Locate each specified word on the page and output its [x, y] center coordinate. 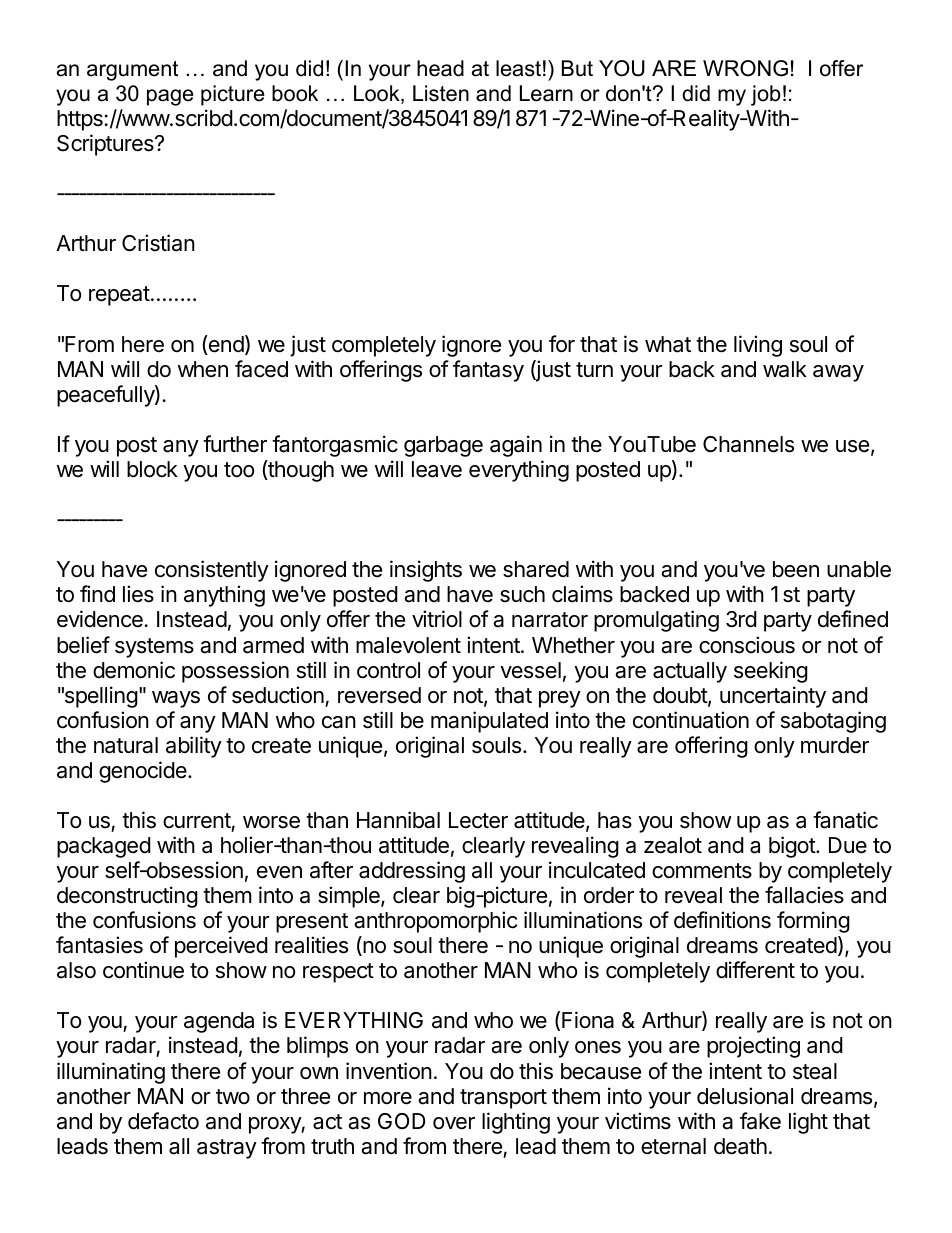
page [170, 97]
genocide [144, 772]
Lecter [478, 820]
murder [835, 745]
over [454, 1123]
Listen [441, 93]
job [766, 95]
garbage [443, 446]
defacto [163, 1121]
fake [760, 1121]
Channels [748, 444]
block [152, 469]
